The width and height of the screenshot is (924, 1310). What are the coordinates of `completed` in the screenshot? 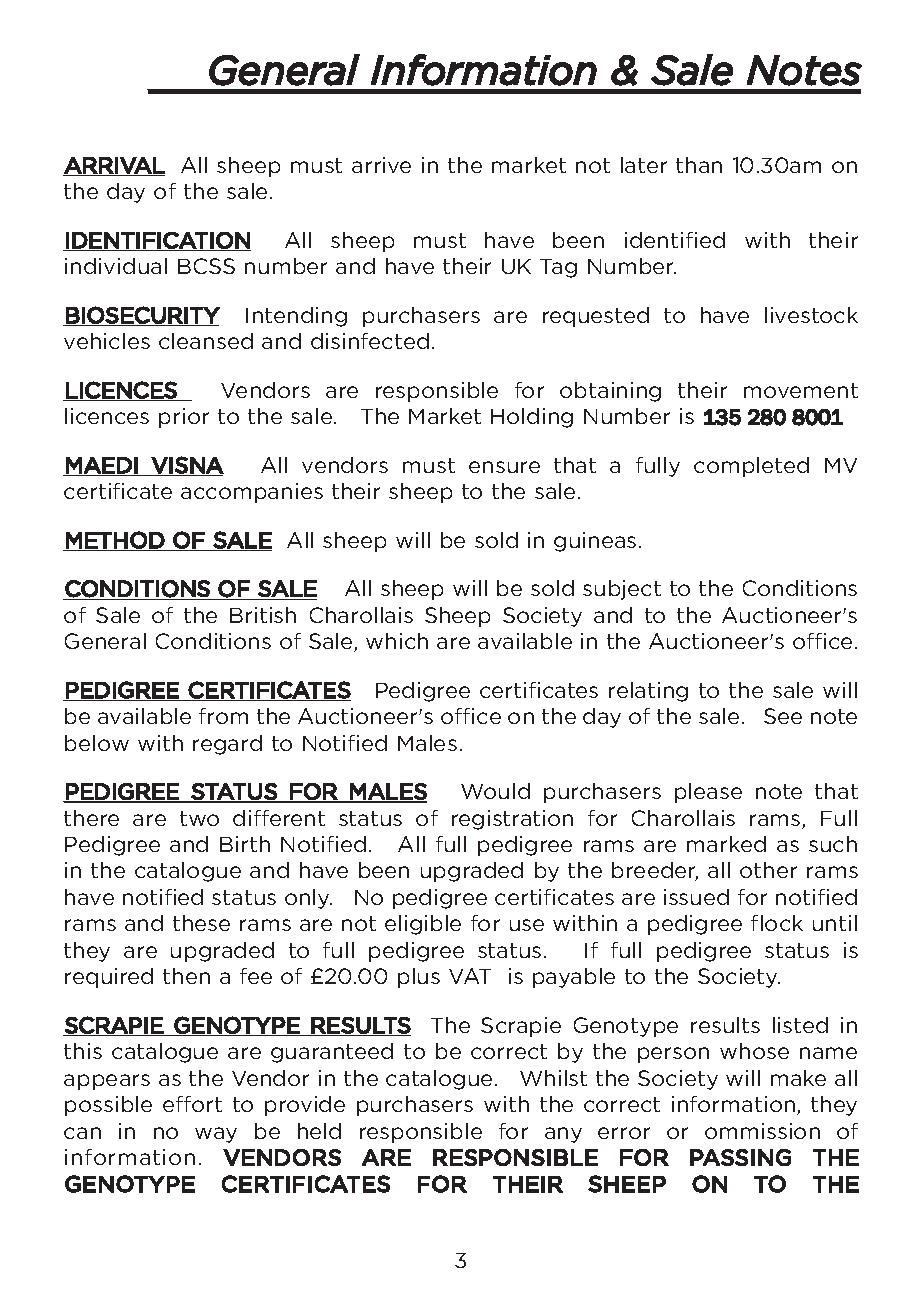 It's located at (751, 467).
